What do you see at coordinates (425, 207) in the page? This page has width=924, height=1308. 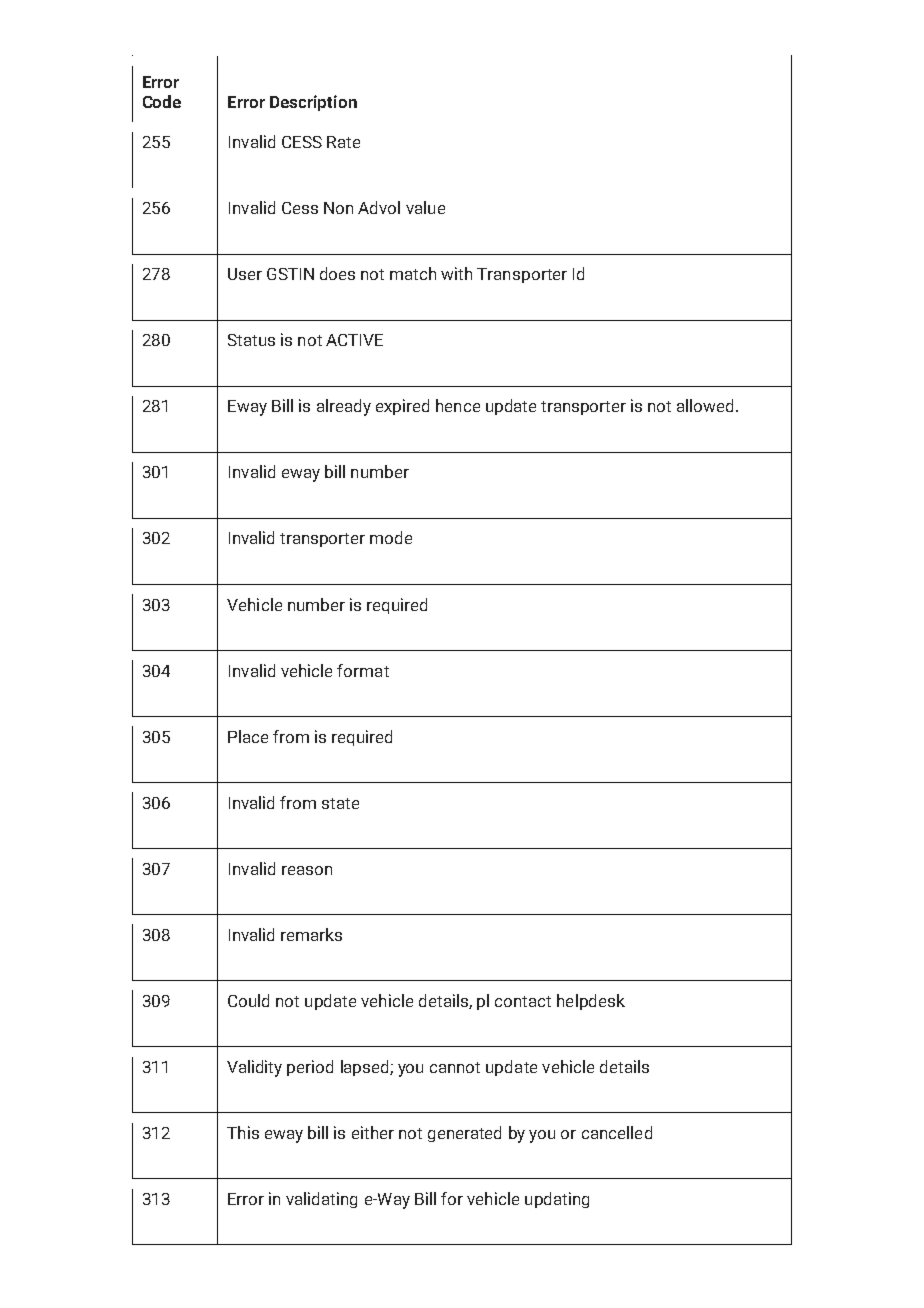 I see `value` at bounding box center [425, 207].
